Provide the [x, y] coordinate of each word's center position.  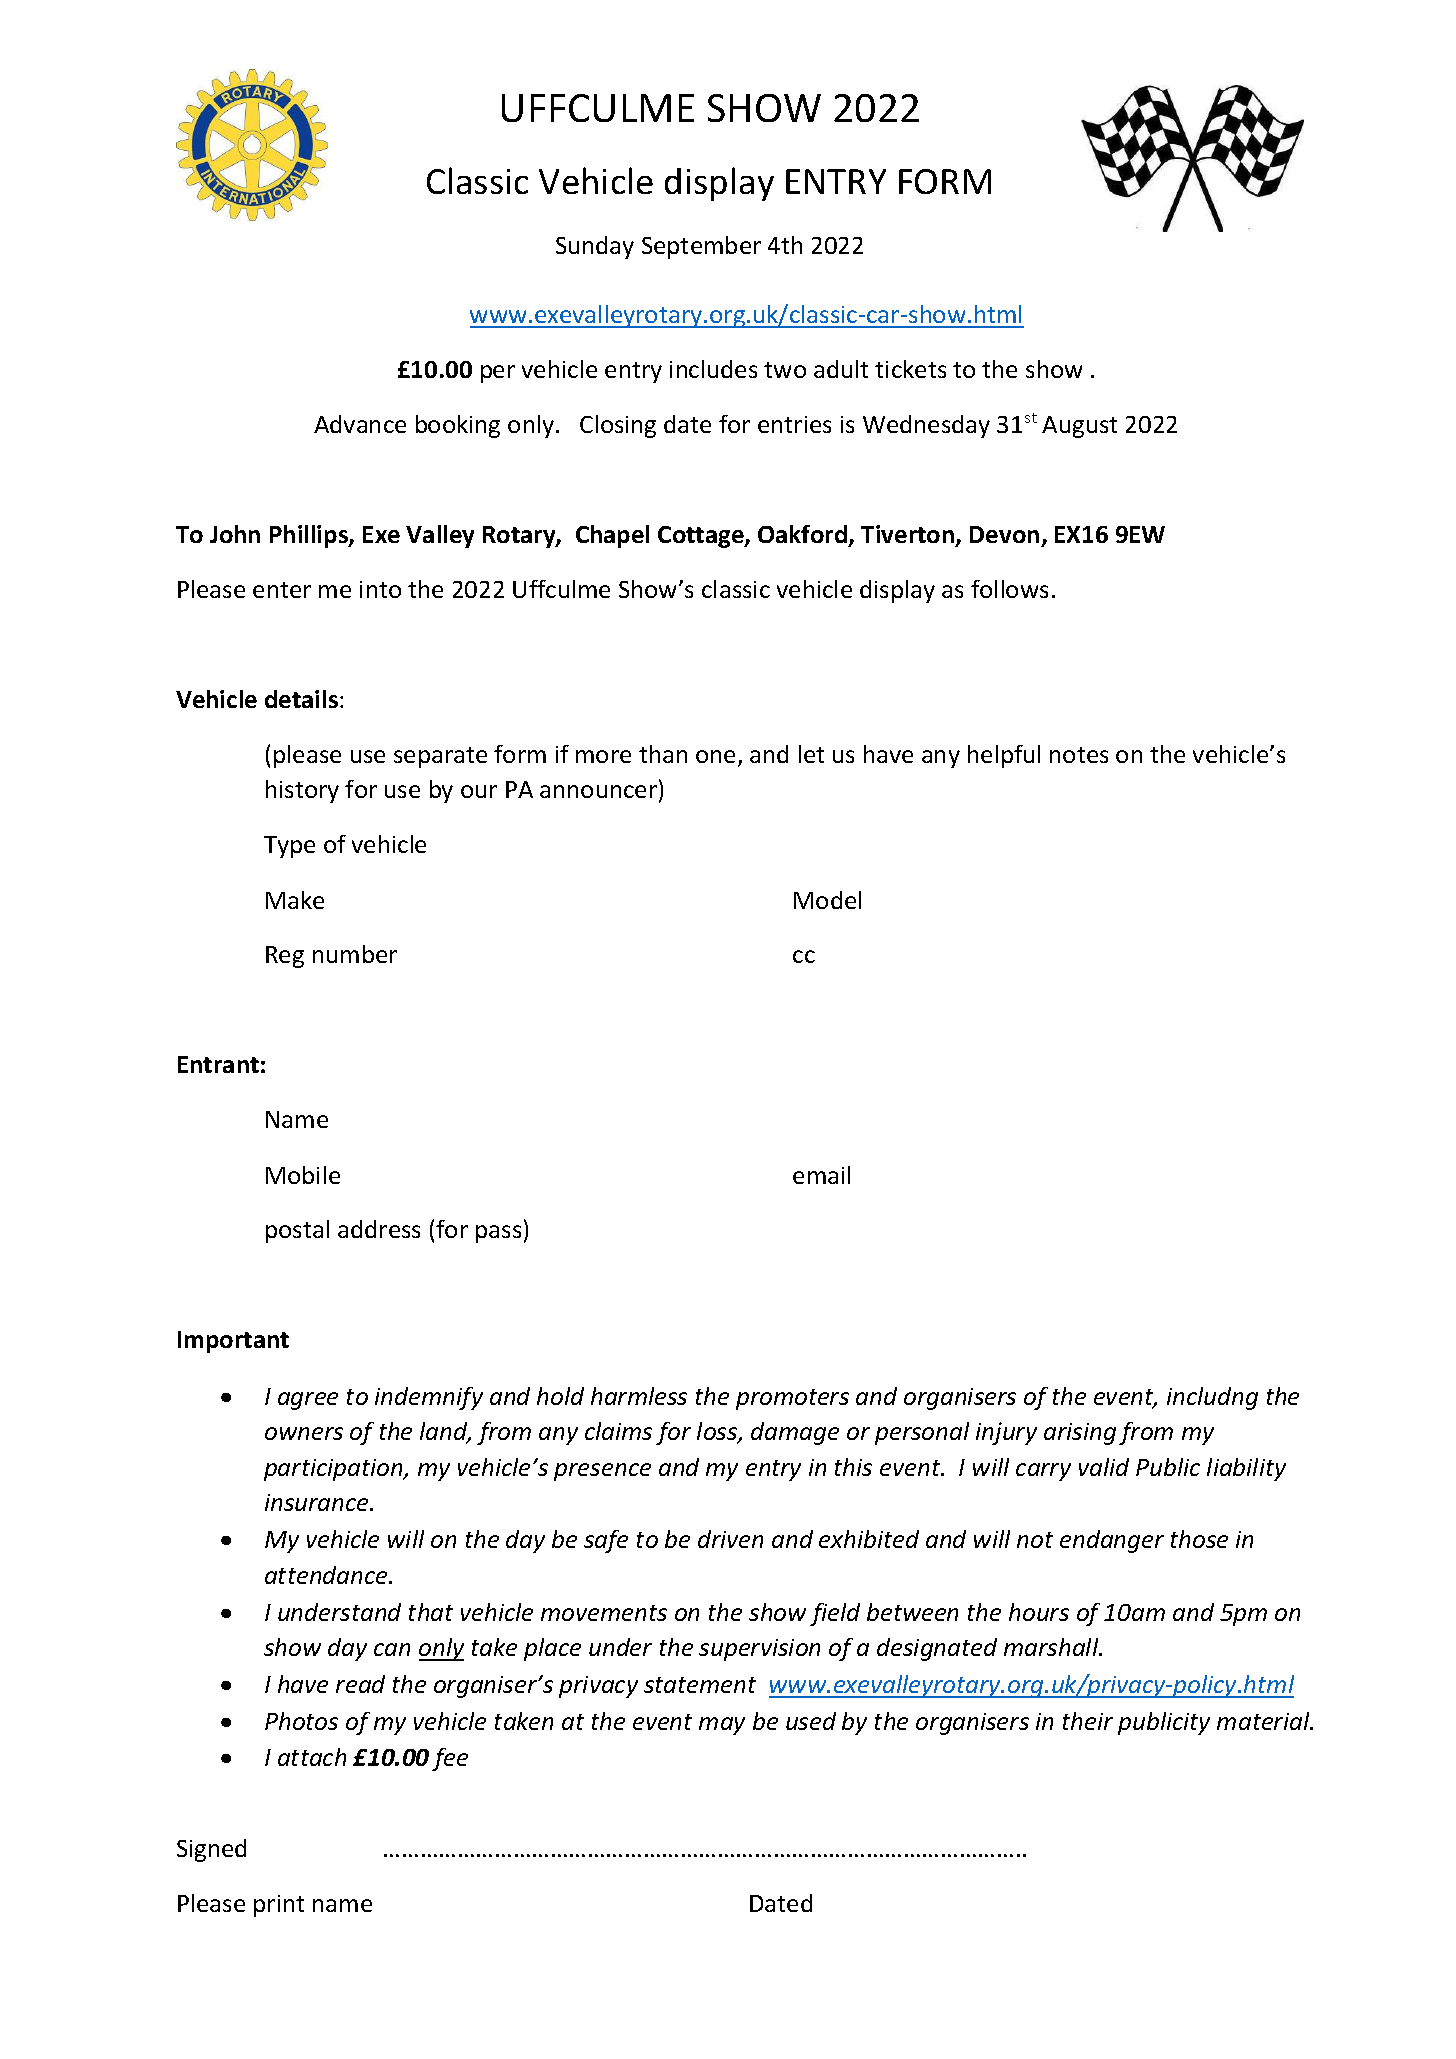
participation [334, 1470]
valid [1104, 1467]
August [1079, 427]
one [715, 756]
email [821, 1175]
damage [795, 1433]
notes [1079, 755]
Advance [360, 424]
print [279, 1906]
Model [827, 900]
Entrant [218, 1064]
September [701, 247]
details [301, 699]
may [722, 1726]
